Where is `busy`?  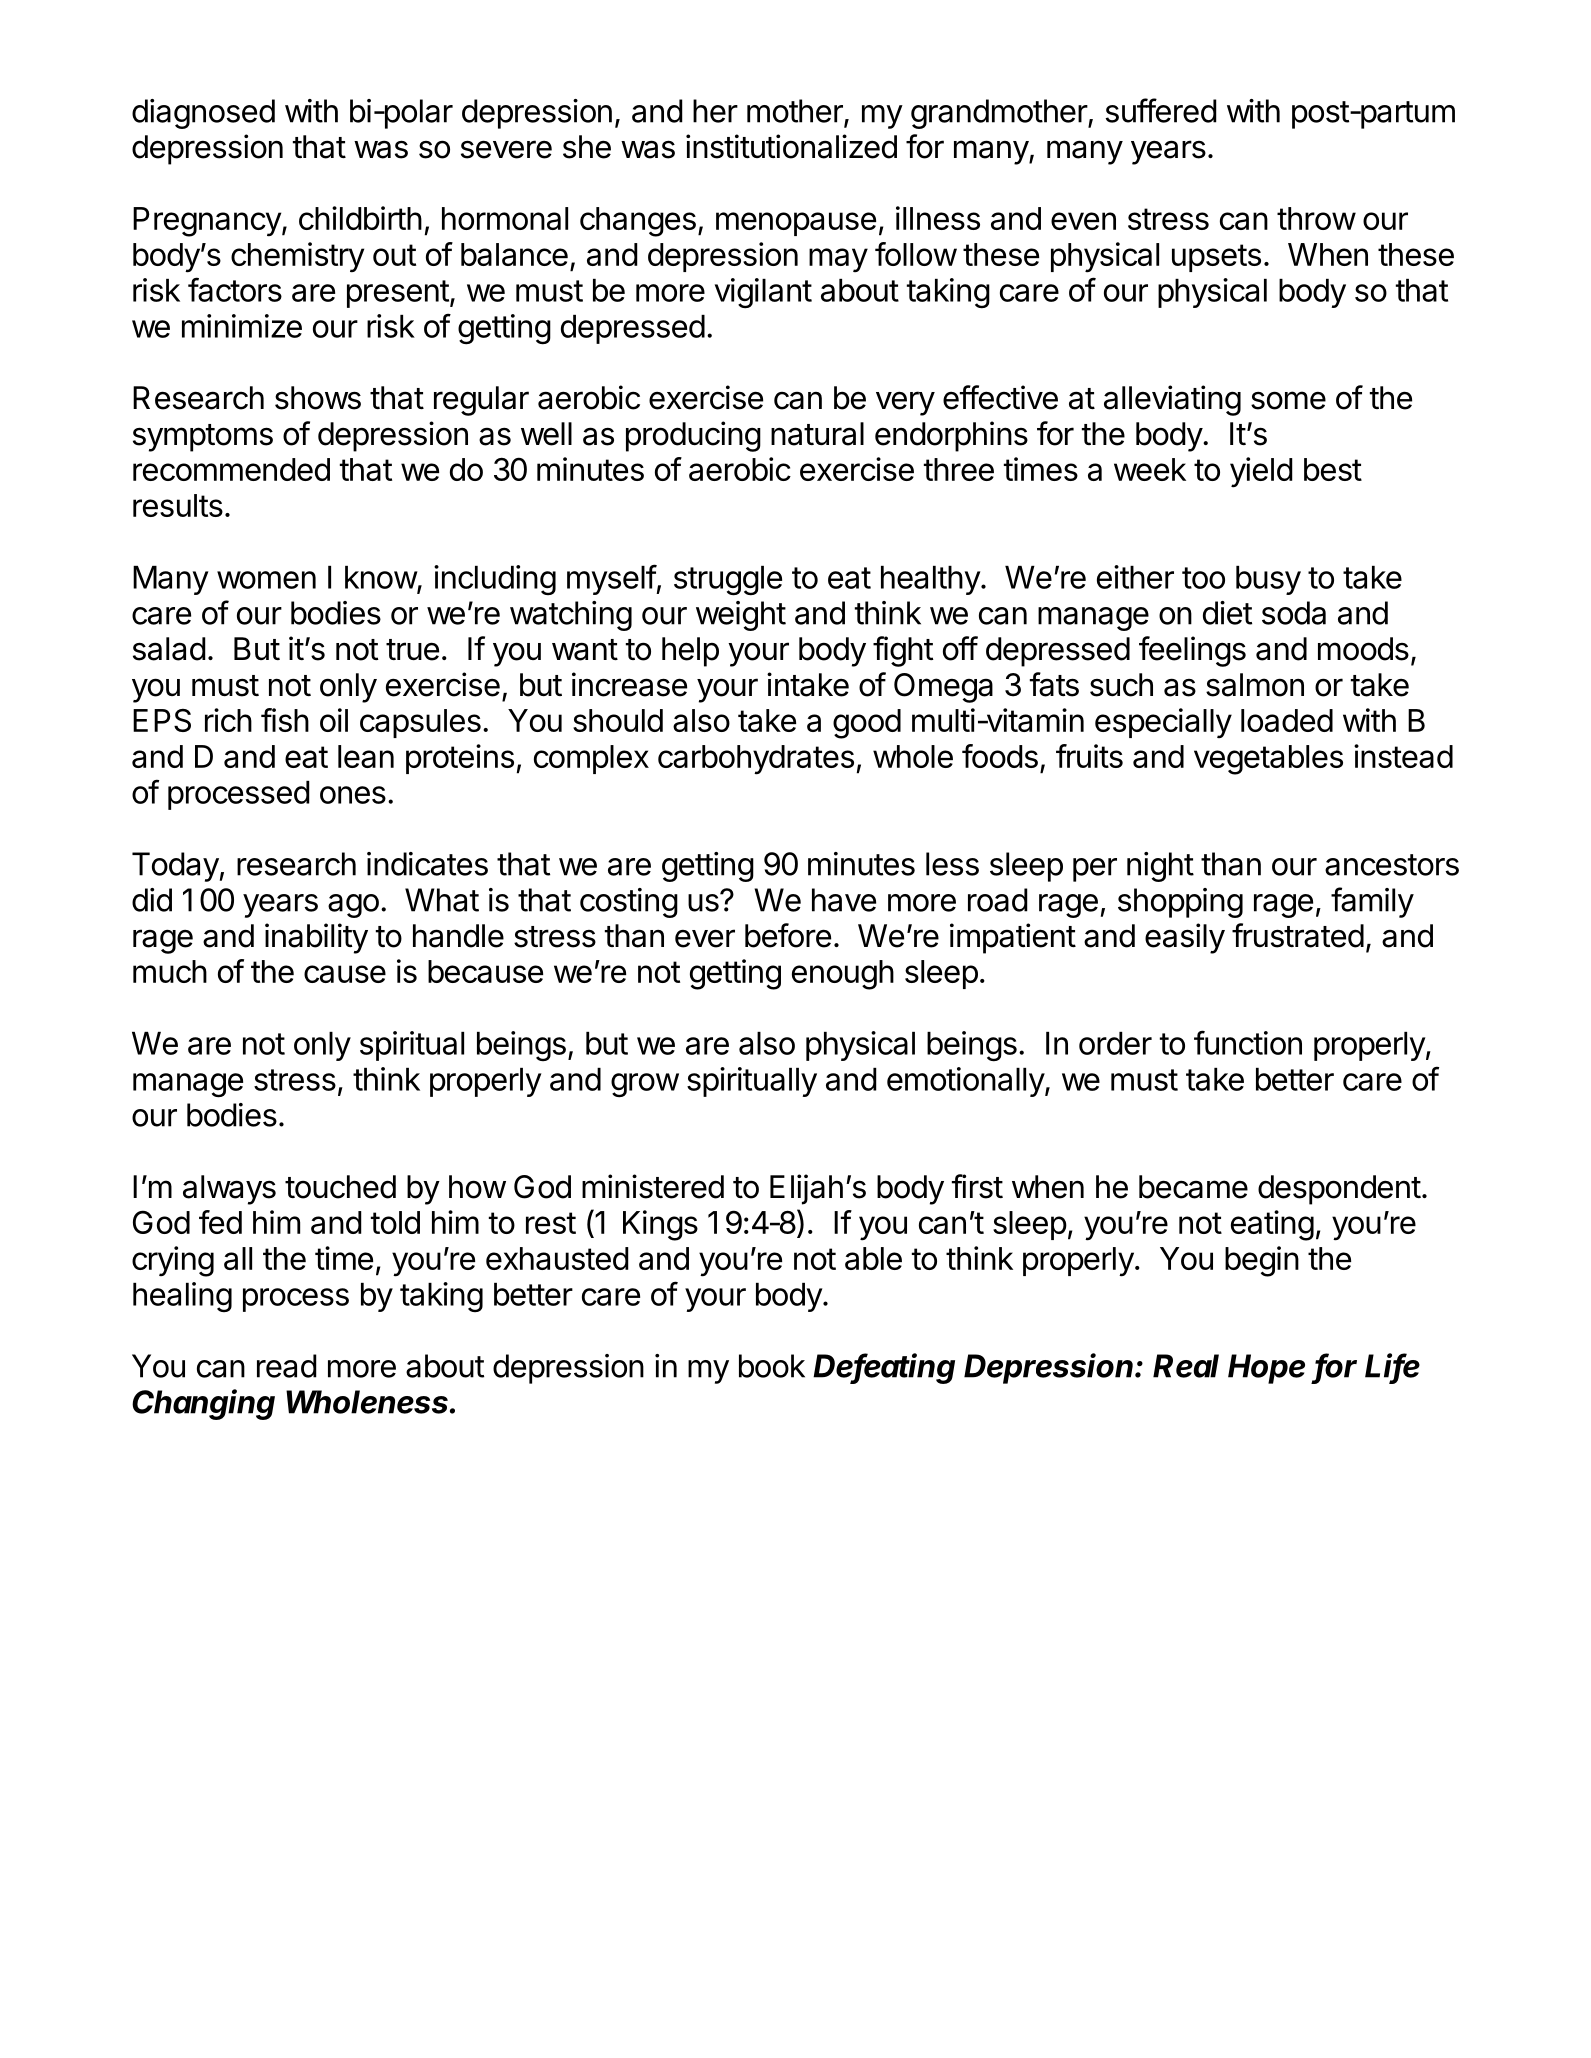 busy is located at coordinates (1268, 580).
